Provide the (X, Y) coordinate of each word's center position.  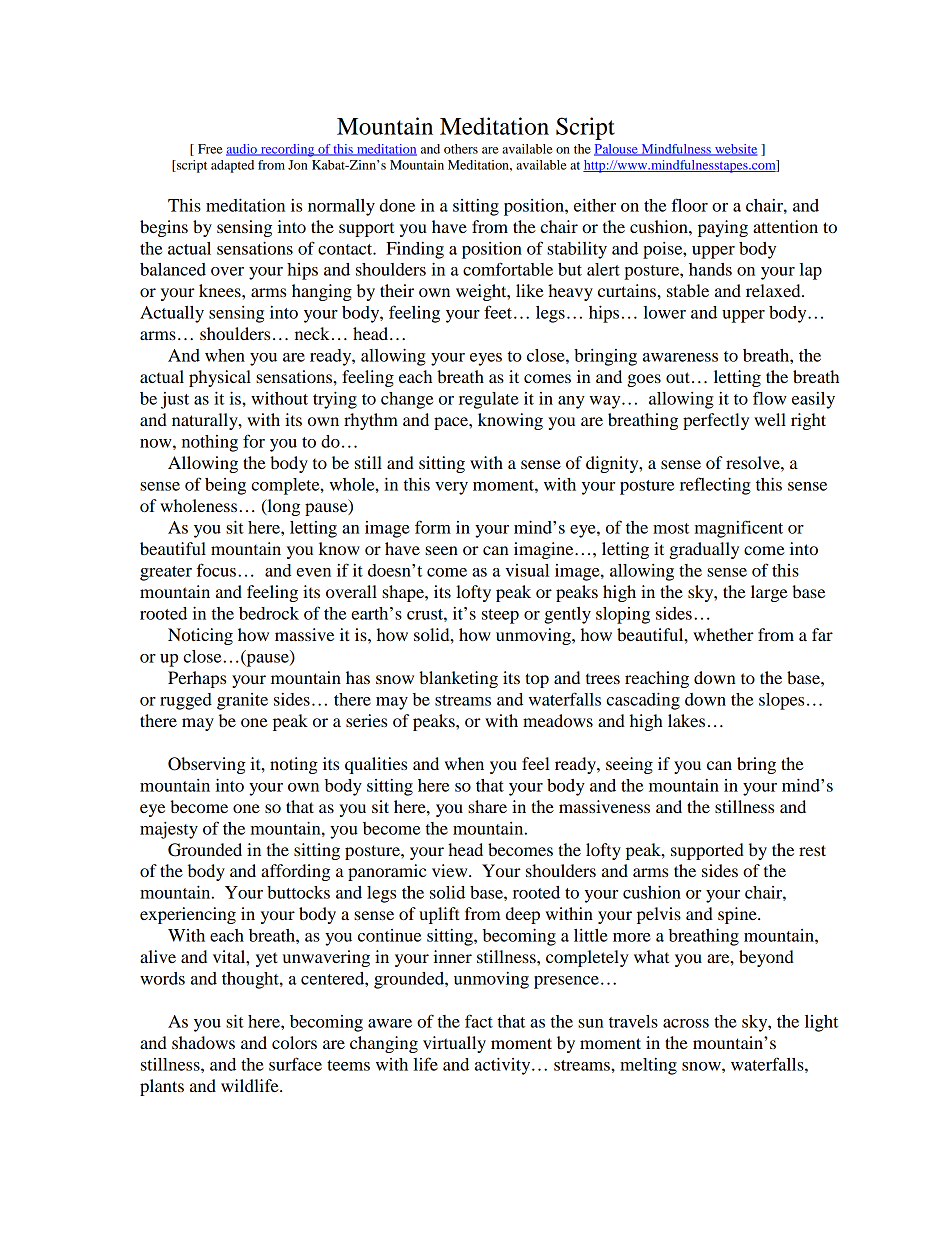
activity (504, 1066)
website (735, 150)
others (461, 149)
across (686, 1023)
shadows (203, 1042)
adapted (232, 166)
